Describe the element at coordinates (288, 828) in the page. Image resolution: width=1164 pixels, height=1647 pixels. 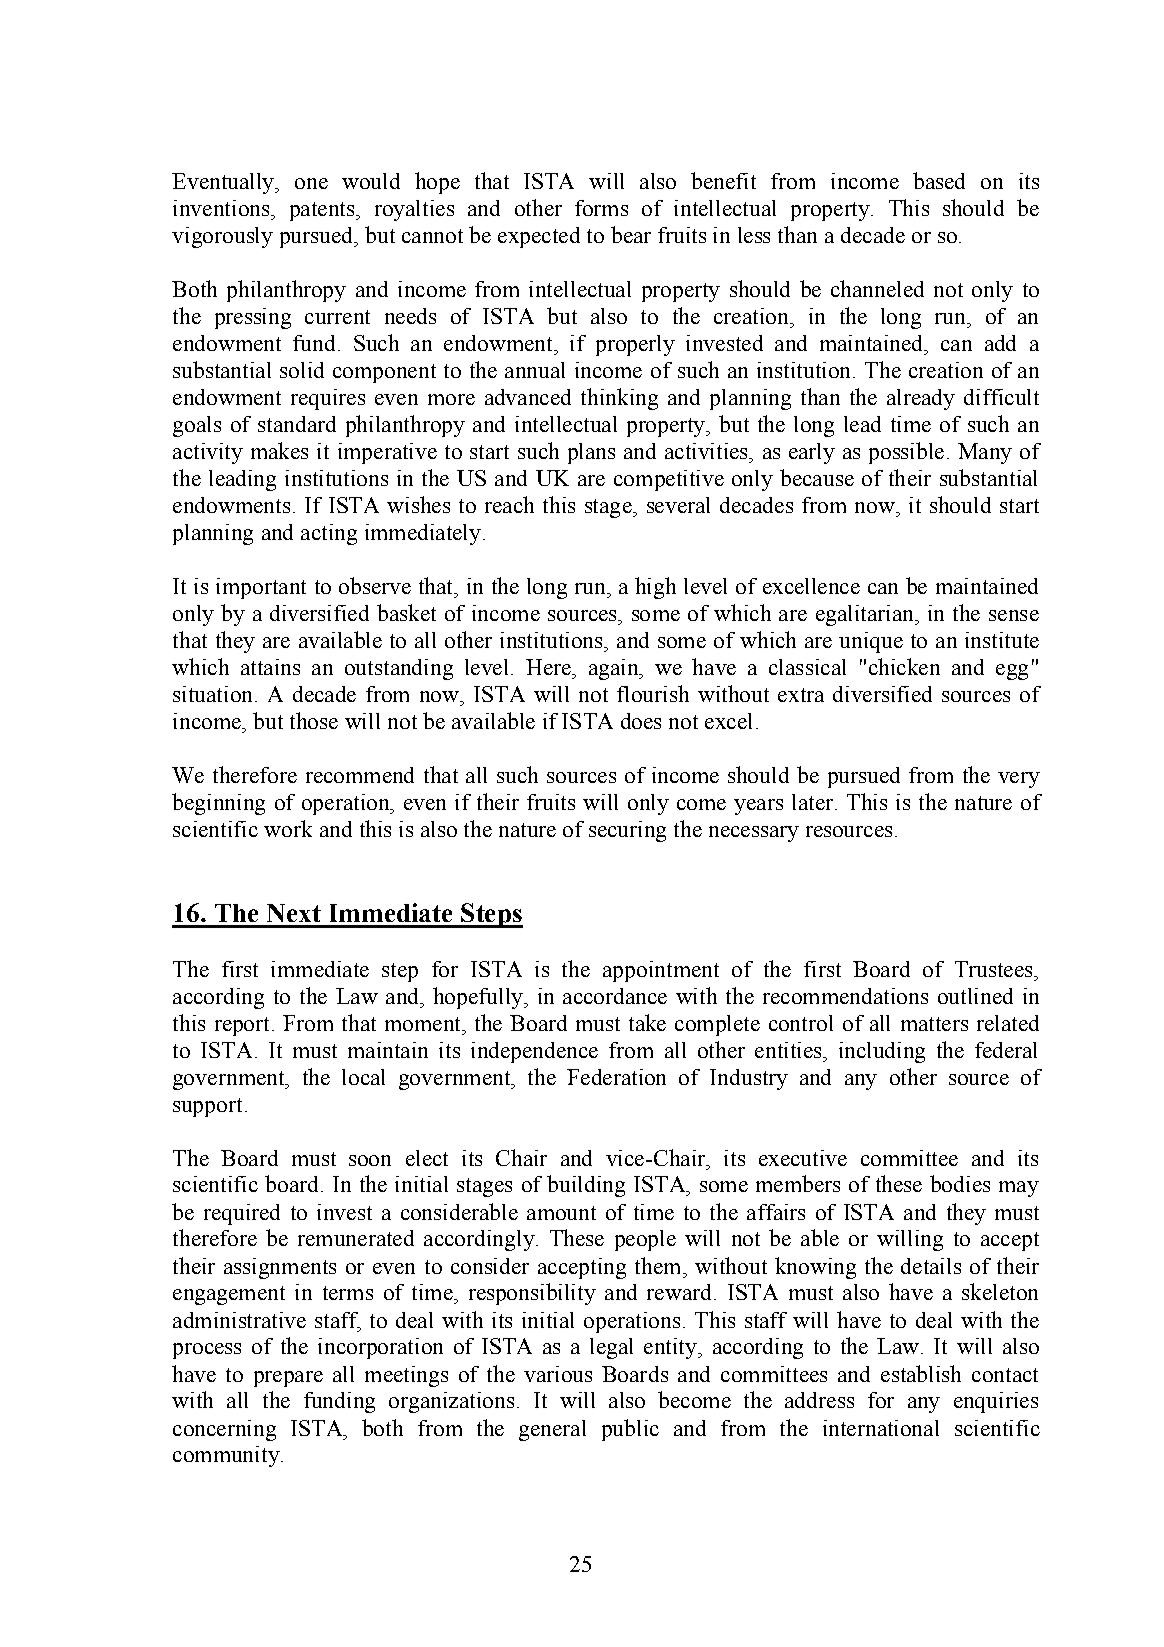
I see `work` at that location.
